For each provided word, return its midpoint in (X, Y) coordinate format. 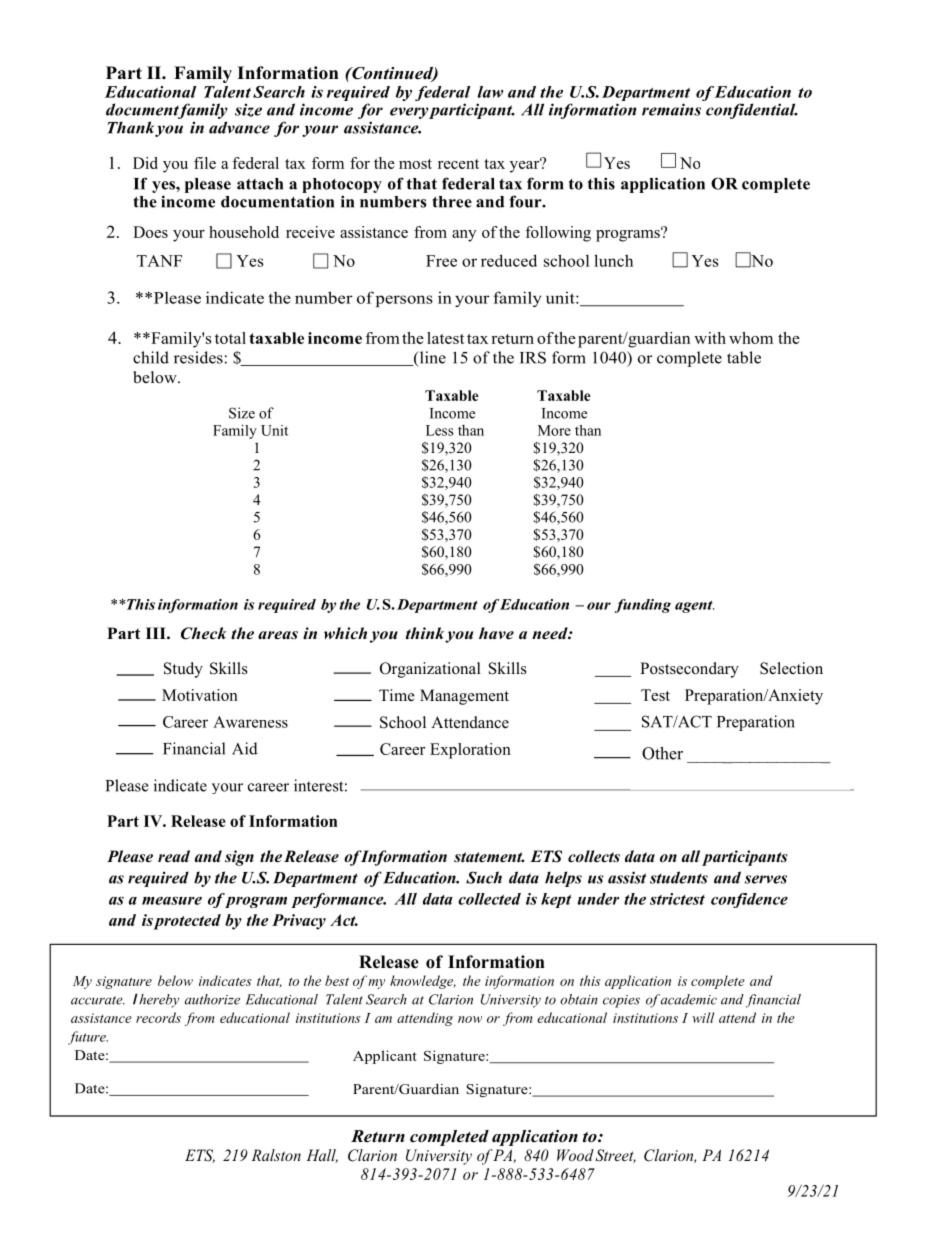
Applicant (385, 1057)
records (158, 1017)
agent (695, 607)
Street (615, 1156)
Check (204, 633)
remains (671, 109)
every (409, 113)
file (205, 163)
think (425, 633)
